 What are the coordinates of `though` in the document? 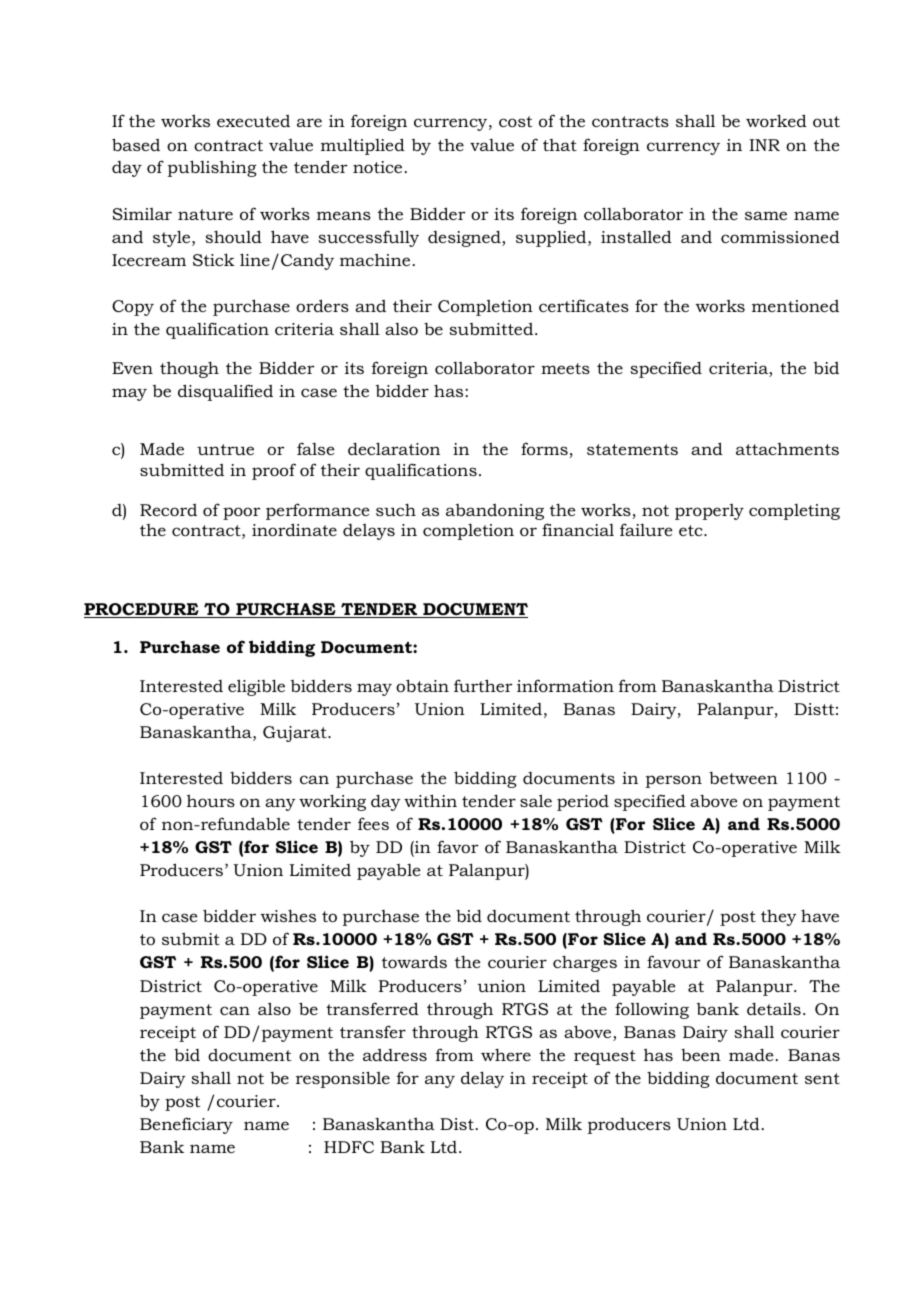 It's located at (189, 369).
